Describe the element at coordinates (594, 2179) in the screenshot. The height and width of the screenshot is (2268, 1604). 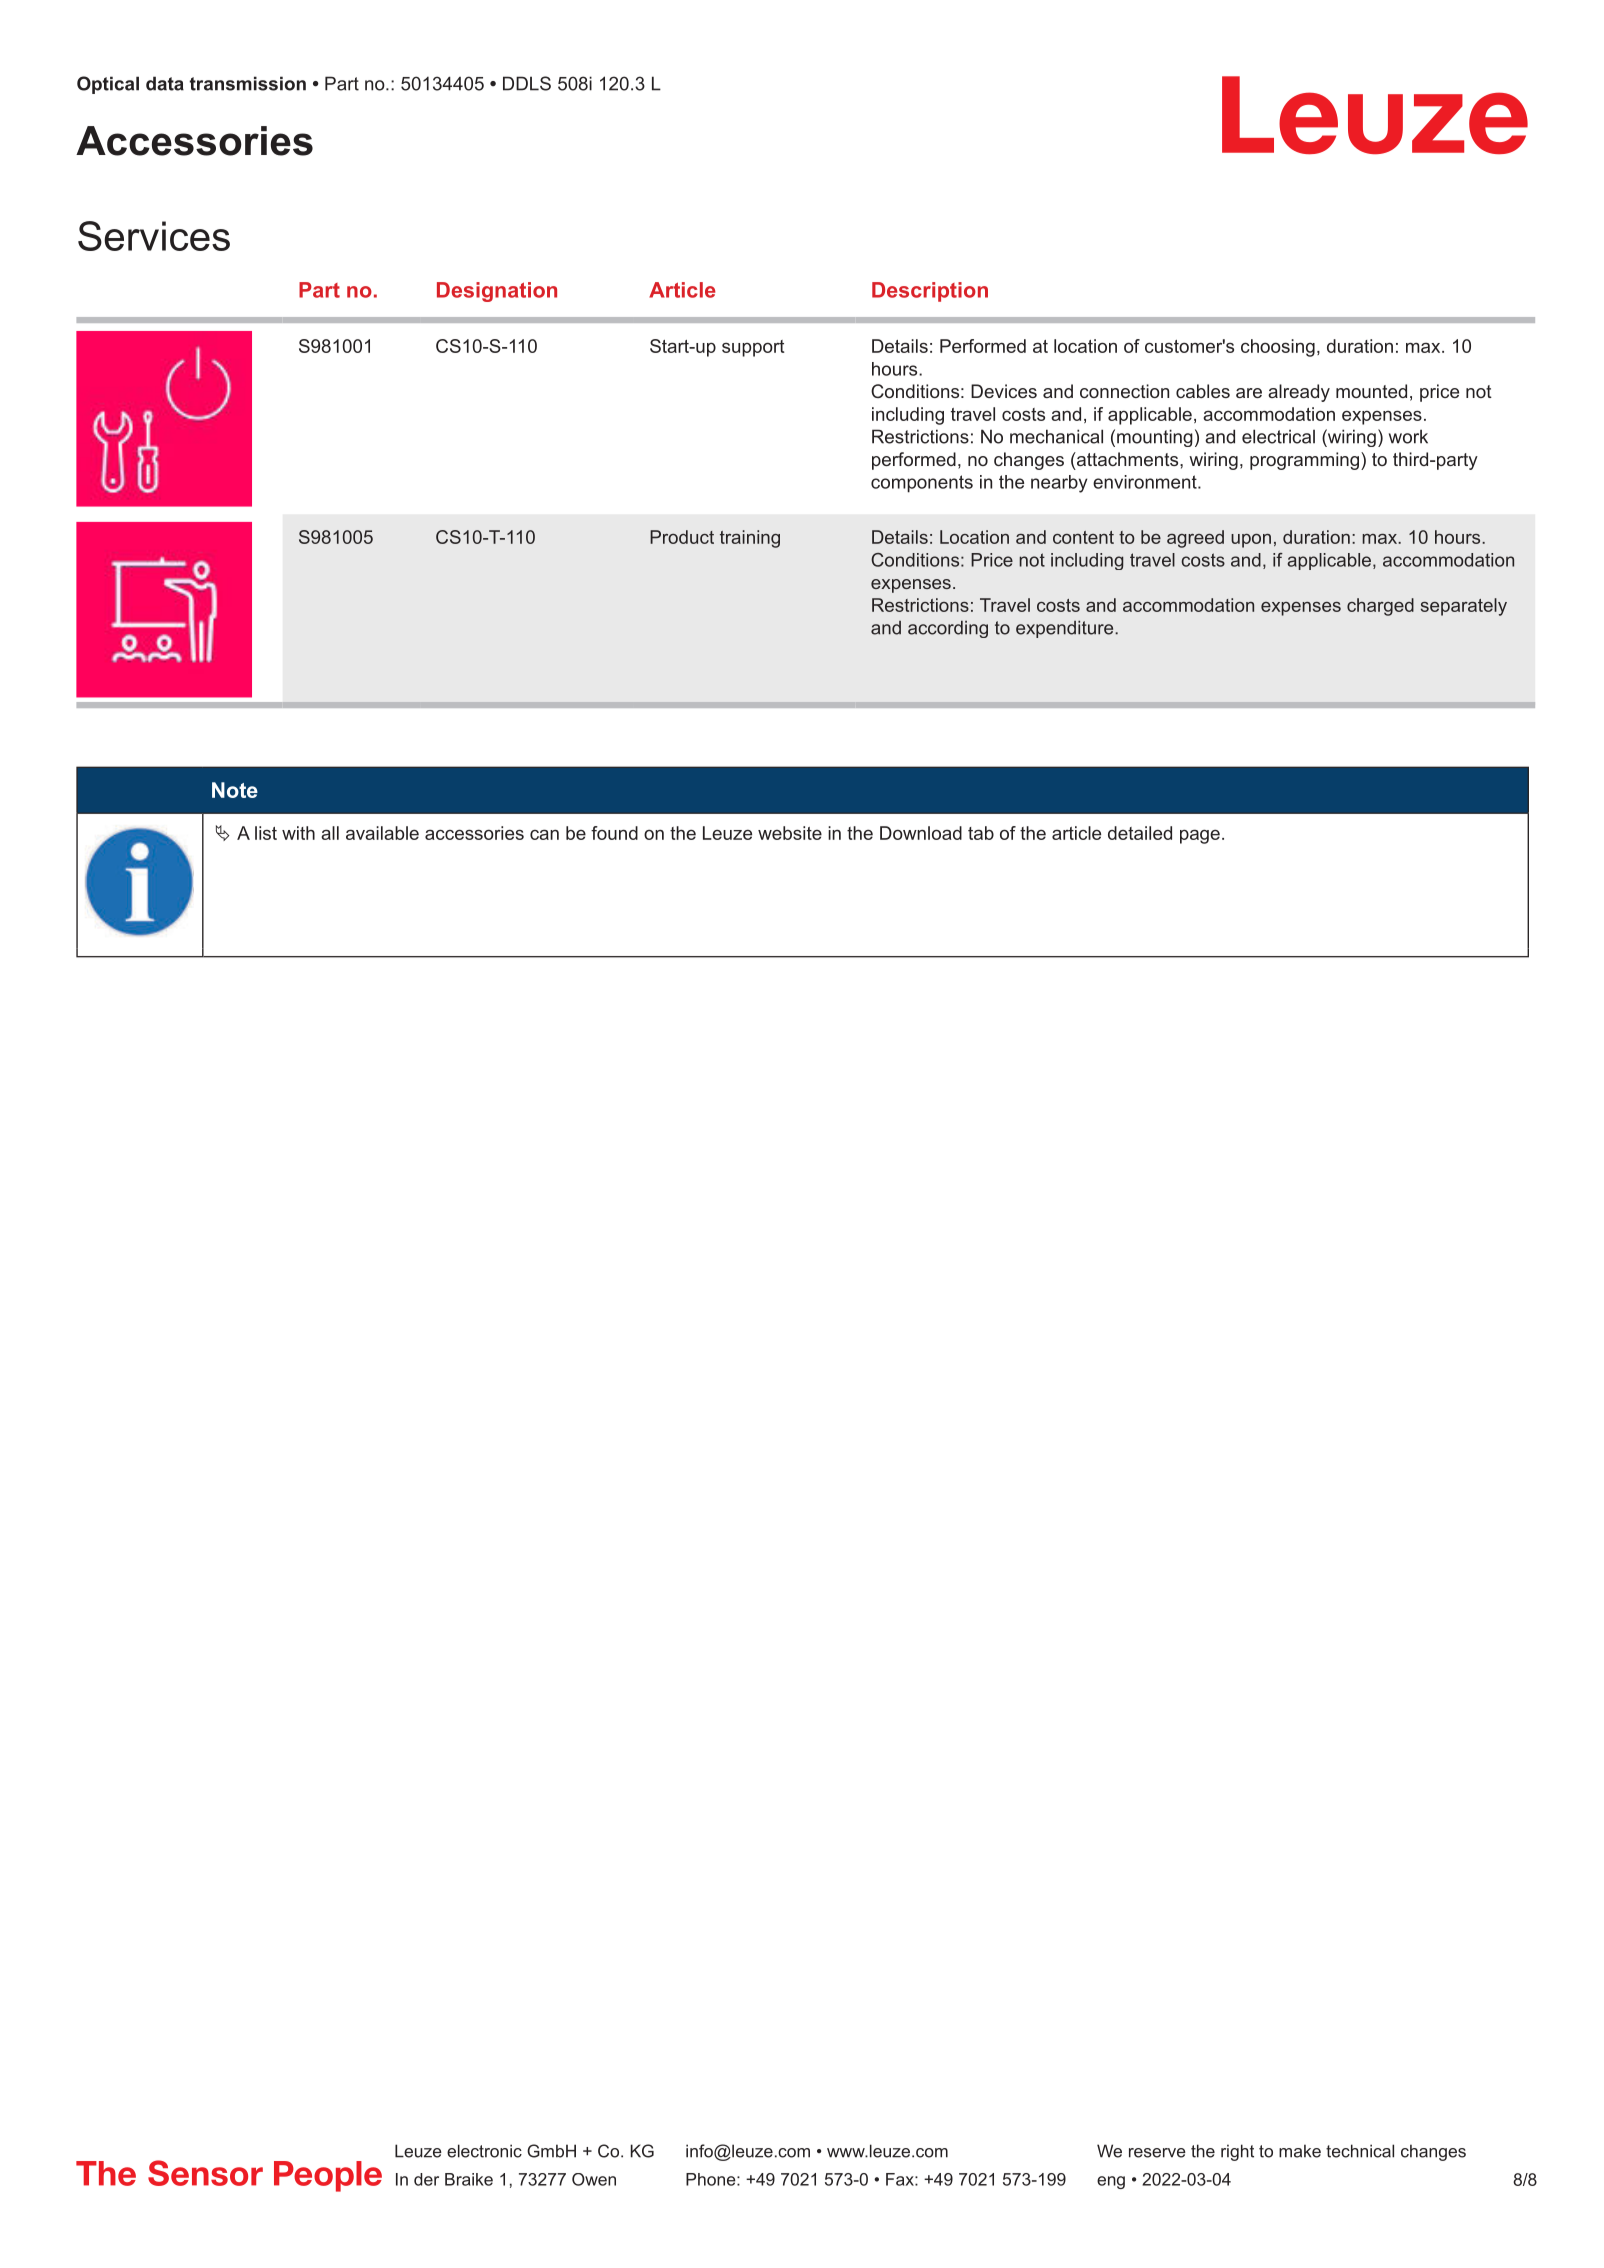
I see `Owen` at that location.
